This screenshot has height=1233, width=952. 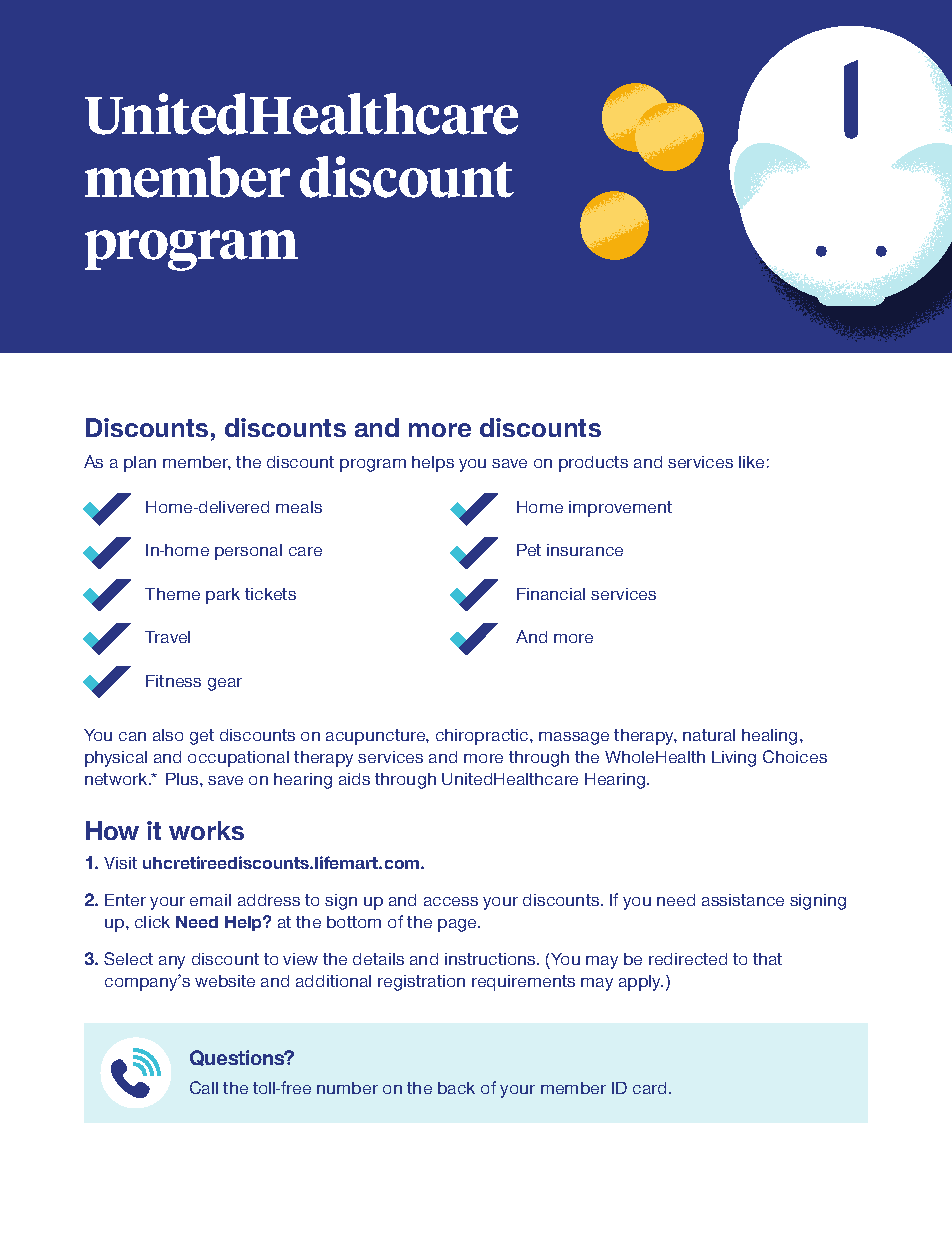 What do you see at coordinates (210, 900) in the screenshot?
I see `email` at bounding box center [210, 900].
